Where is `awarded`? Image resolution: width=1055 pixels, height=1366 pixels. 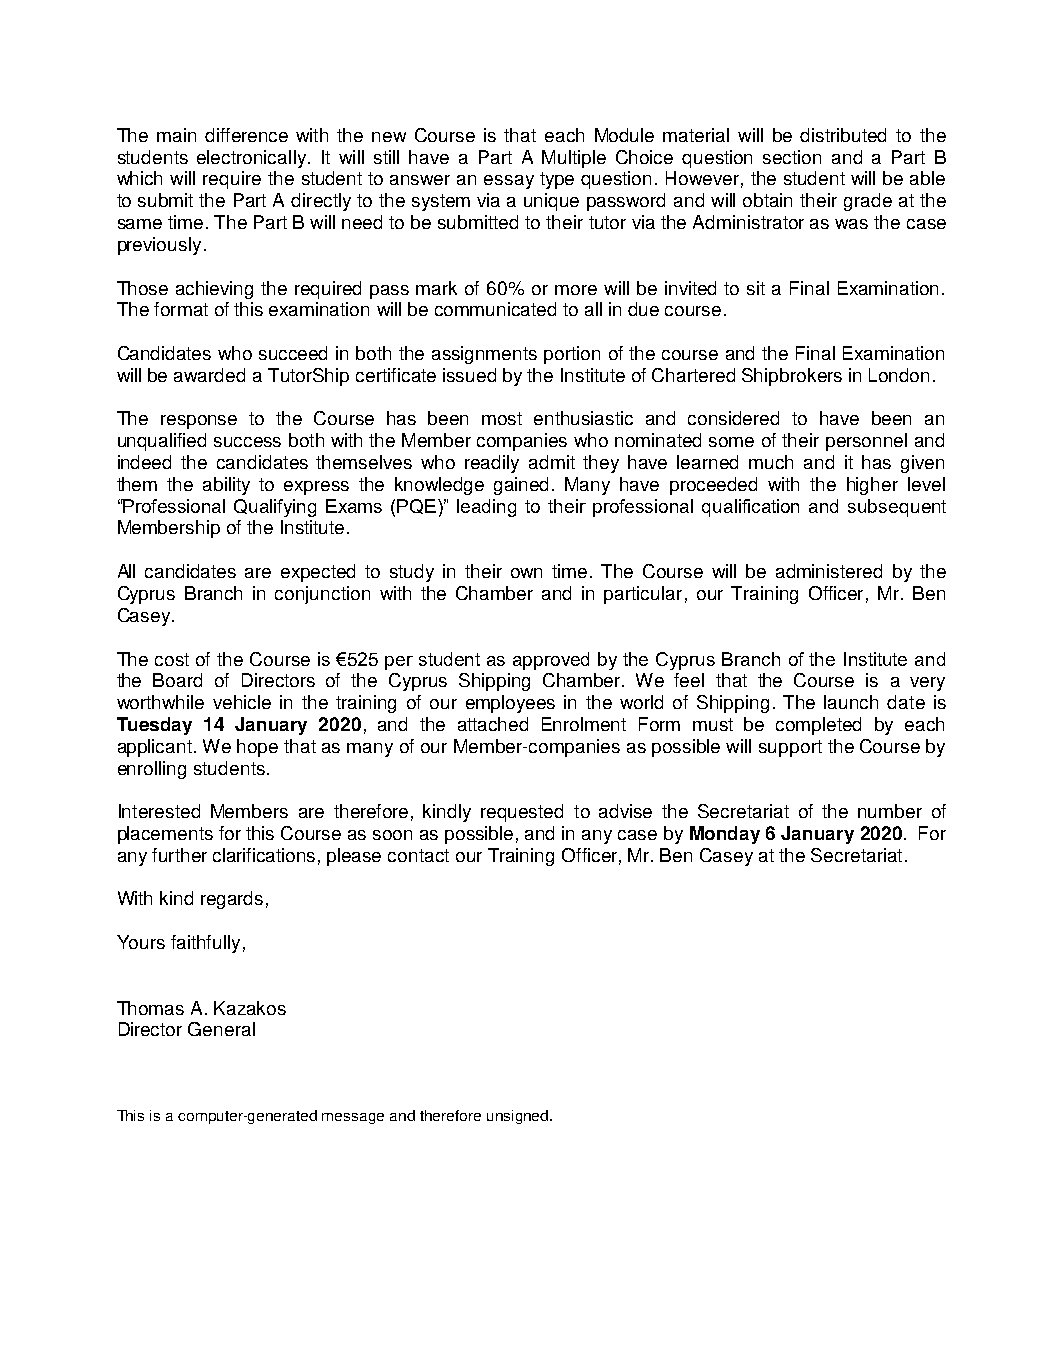 awarded is located at coordinates (209, 375).
